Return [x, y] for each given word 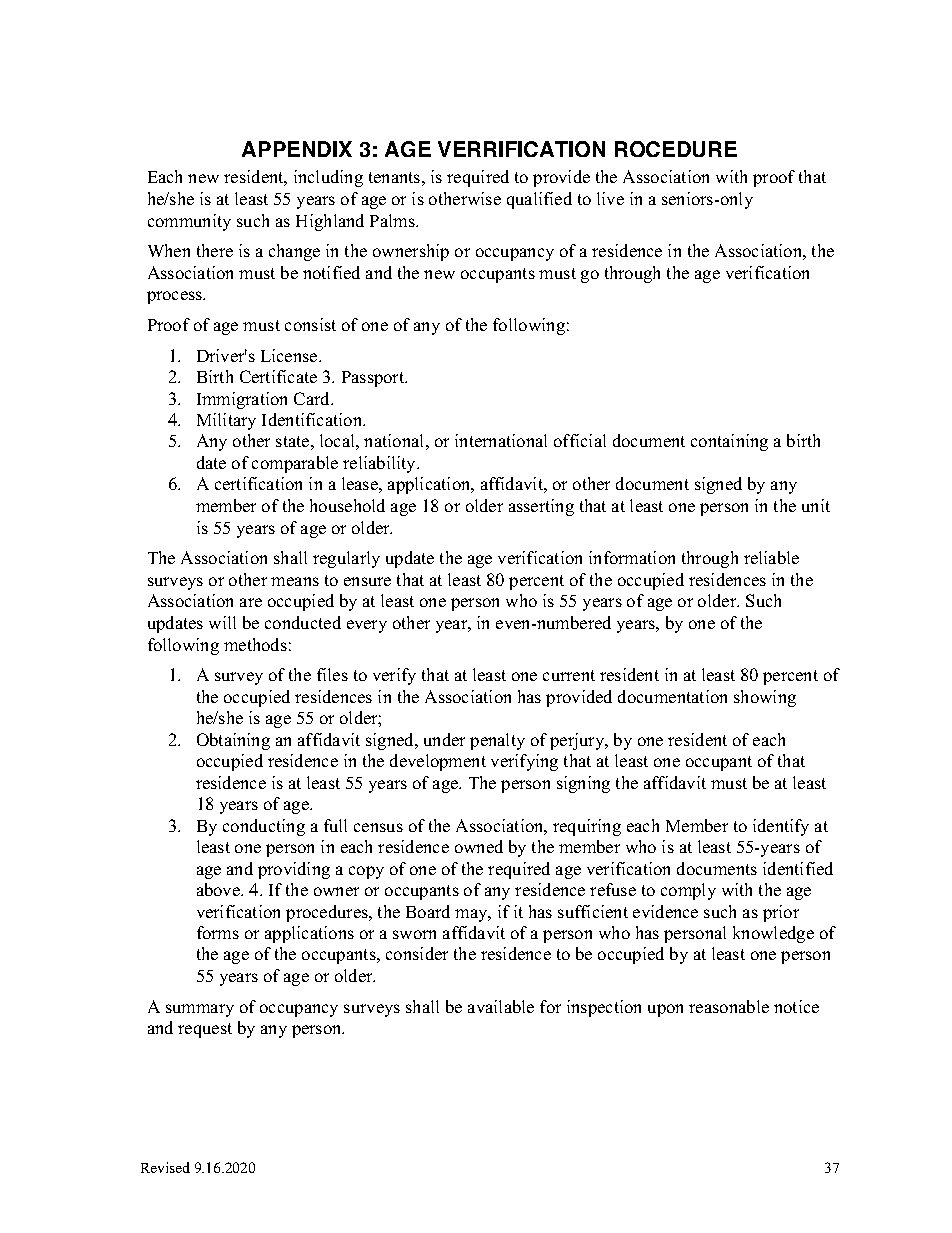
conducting [264, 827]
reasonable [729, 1006]
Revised [165, 1167]
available [501, 1006]
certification [258, 483]
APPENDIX [297, 149]
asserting [541, 507]
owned [479, 846]
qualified [539, 200]
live [610, 198]
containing [729, 442]
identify [781, 827]
